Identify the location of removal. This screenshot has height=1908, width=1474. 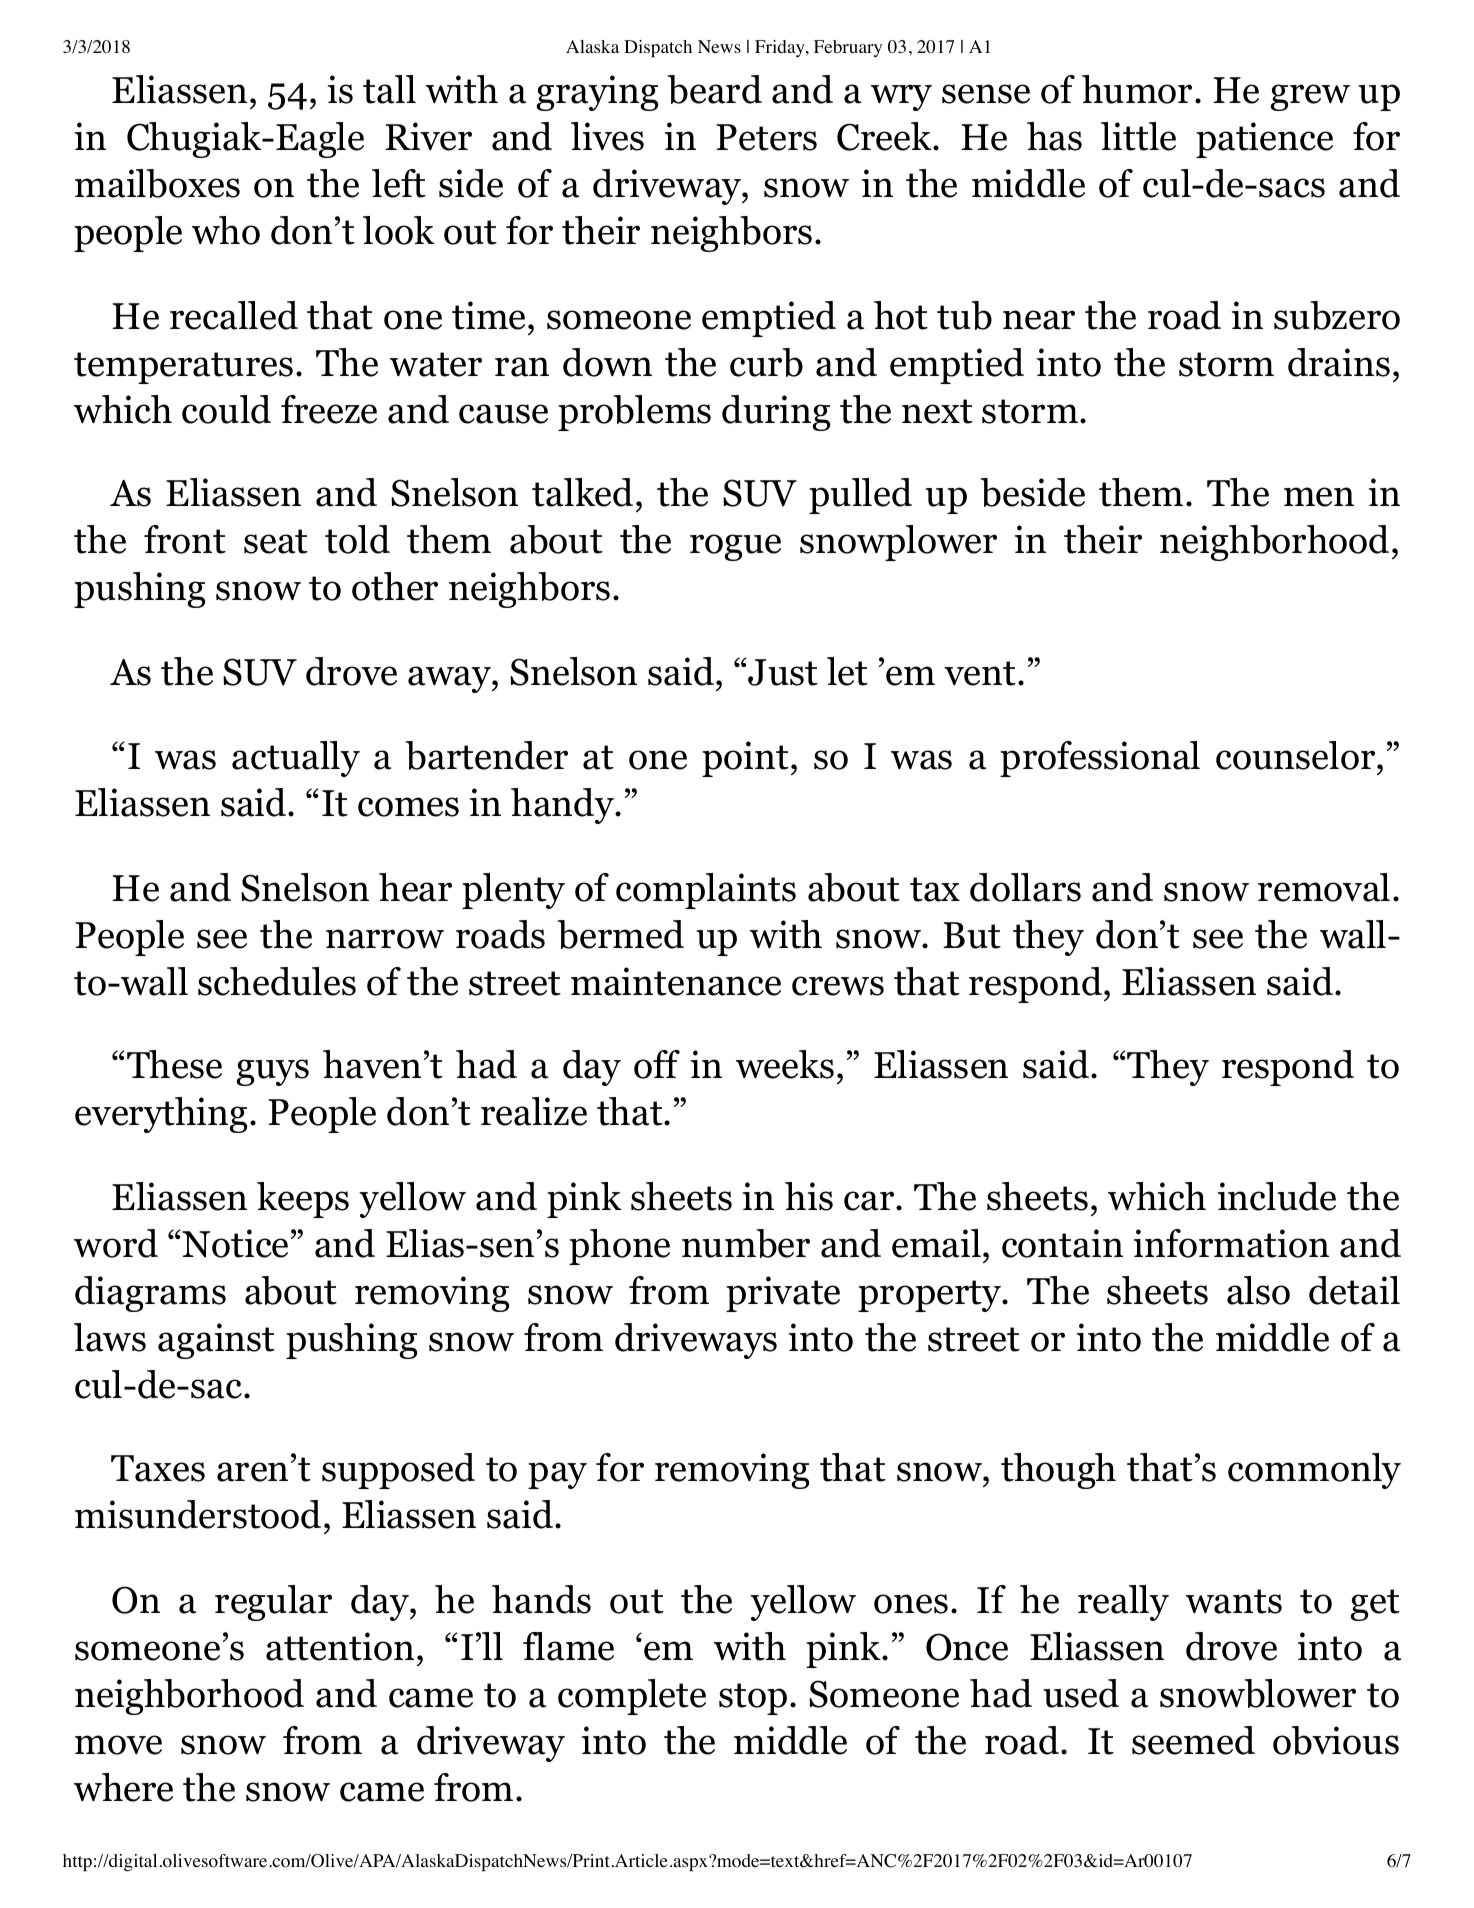
(1324, 887).
